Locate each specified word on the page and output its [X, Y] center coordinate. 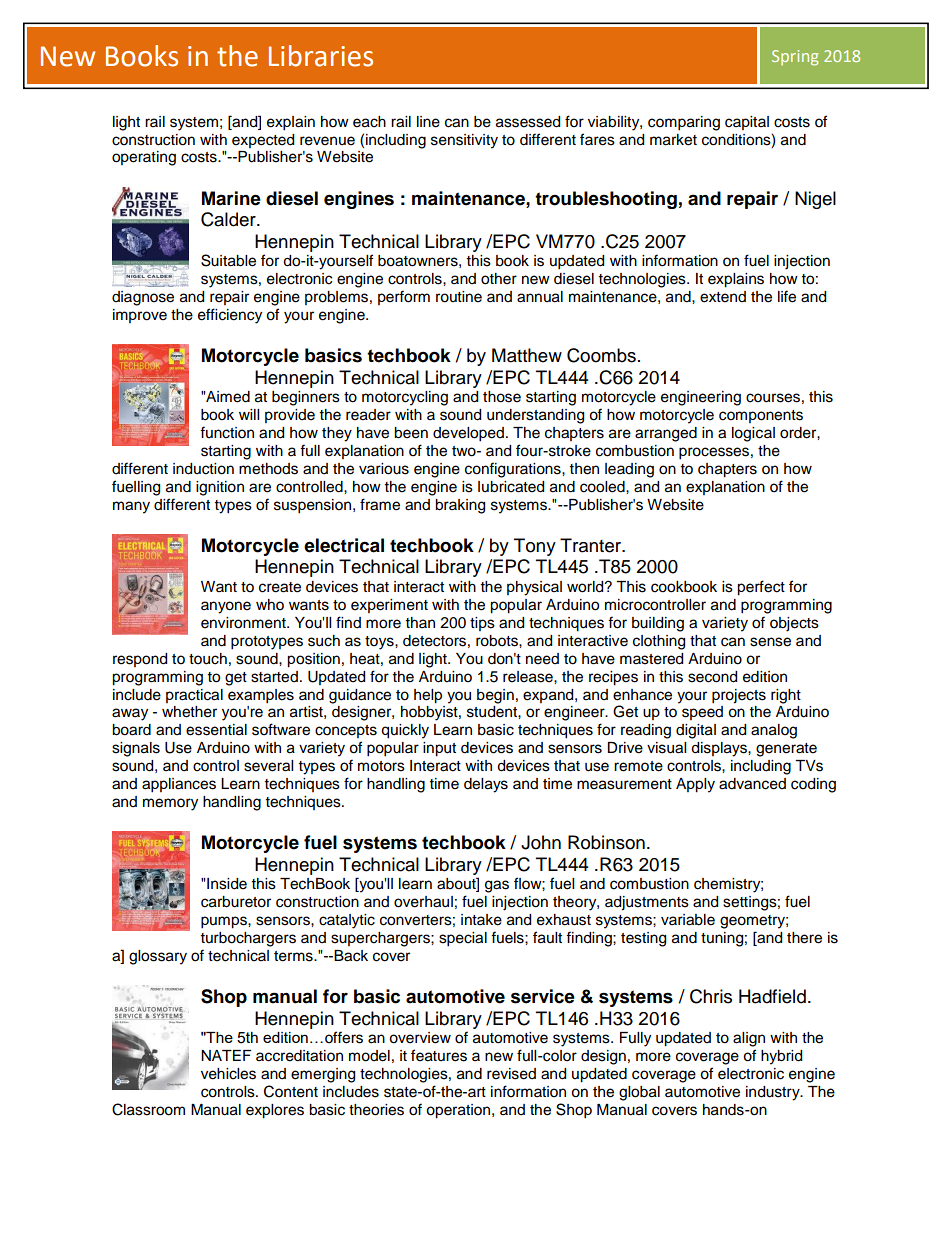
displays [720, 749]
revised [511, 1074]
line [428, 122]
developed [468, 434]
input [439, 749]
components [761, 416]
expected [263, 141]
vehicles [228, 1074]
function [227, 432]
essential [216, 730]
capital [747, 123]
